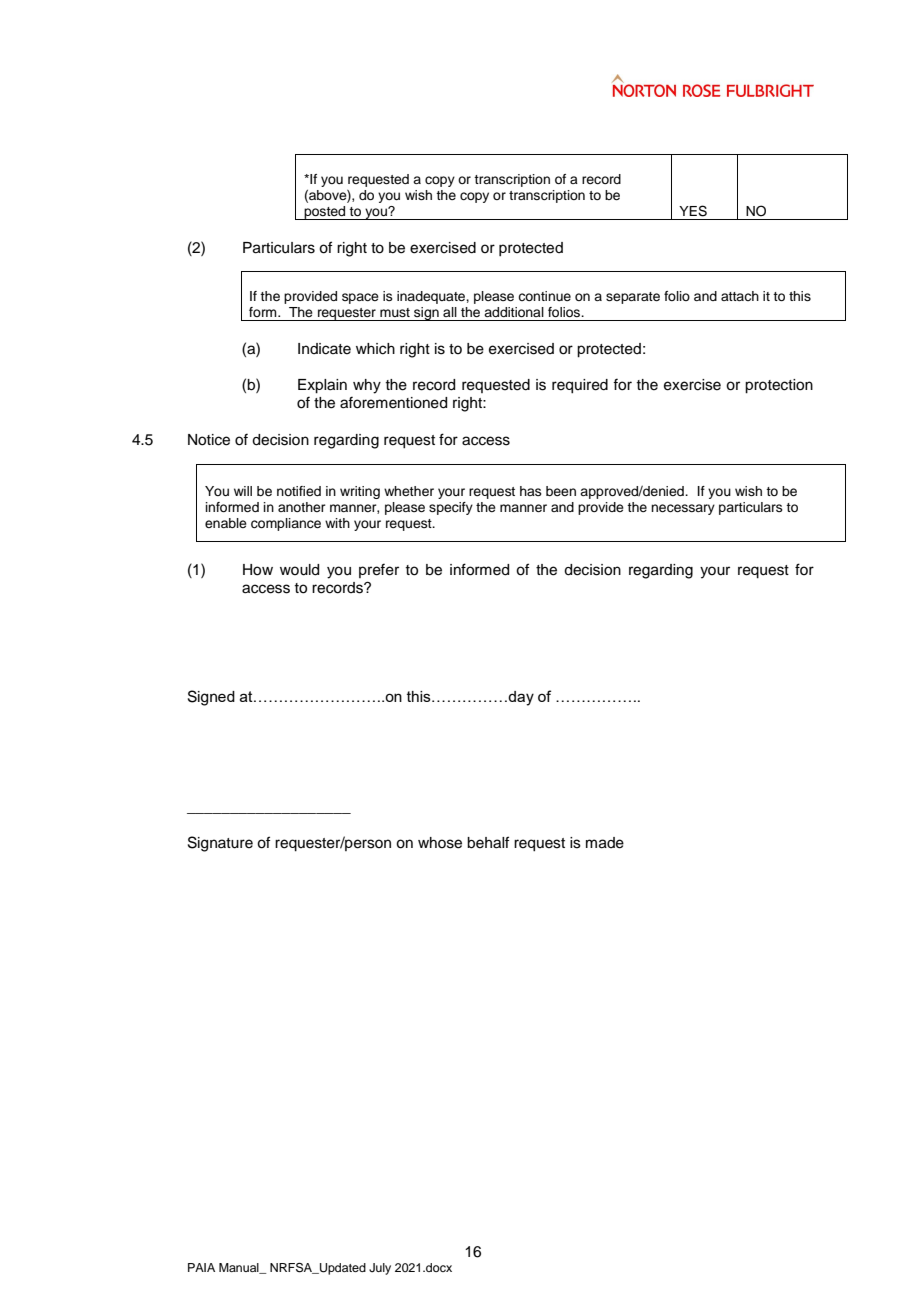  What do you see at coordinates (693, 211) in the image?
I see `YES` at bounding box center [693, 211].
